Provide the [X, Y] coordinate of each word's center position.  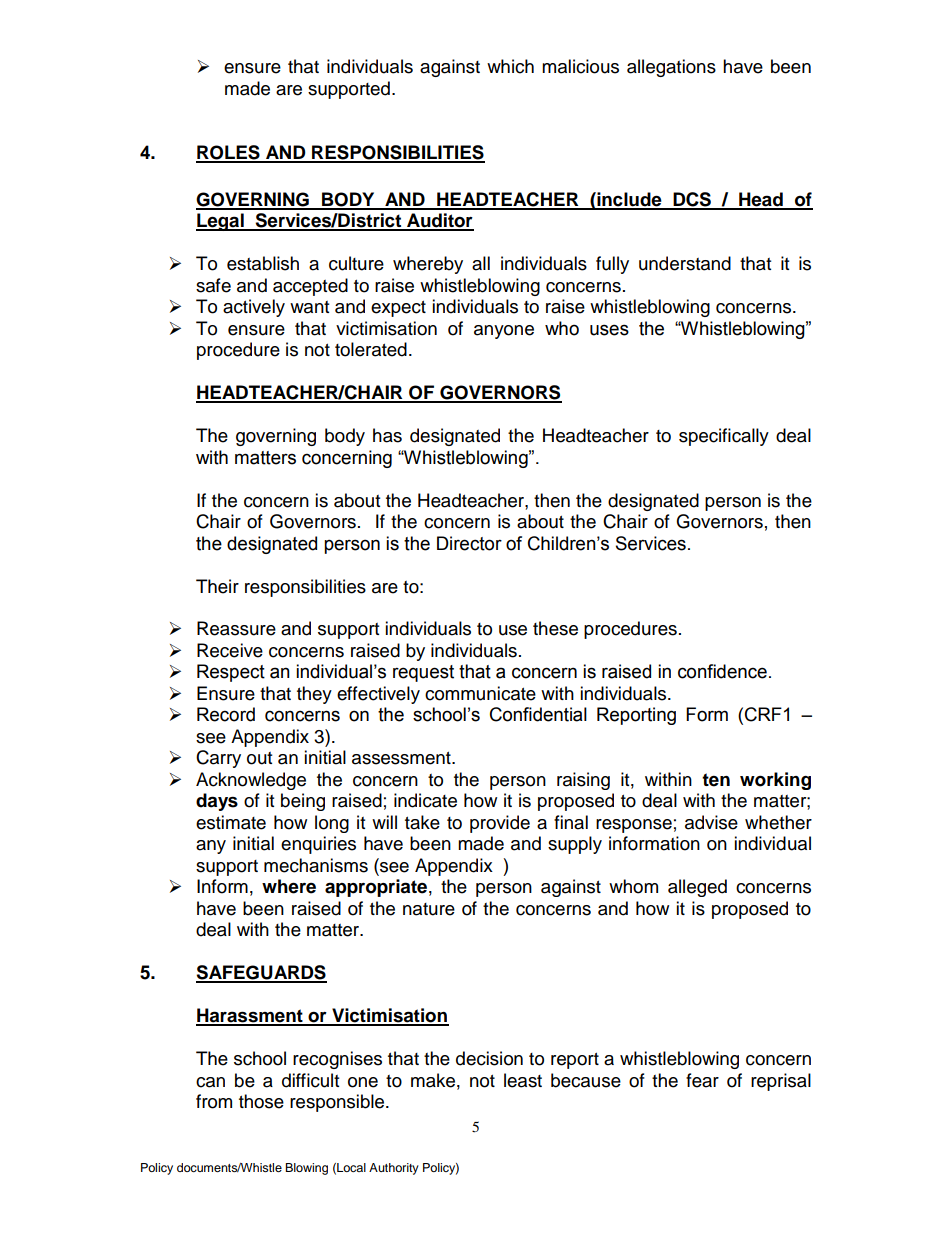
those [261, 1101]
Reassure [236, 628]
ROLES [229, 153]
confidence [722, 671]
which [510, 66]
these [555, 628]
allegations [671, 68]
